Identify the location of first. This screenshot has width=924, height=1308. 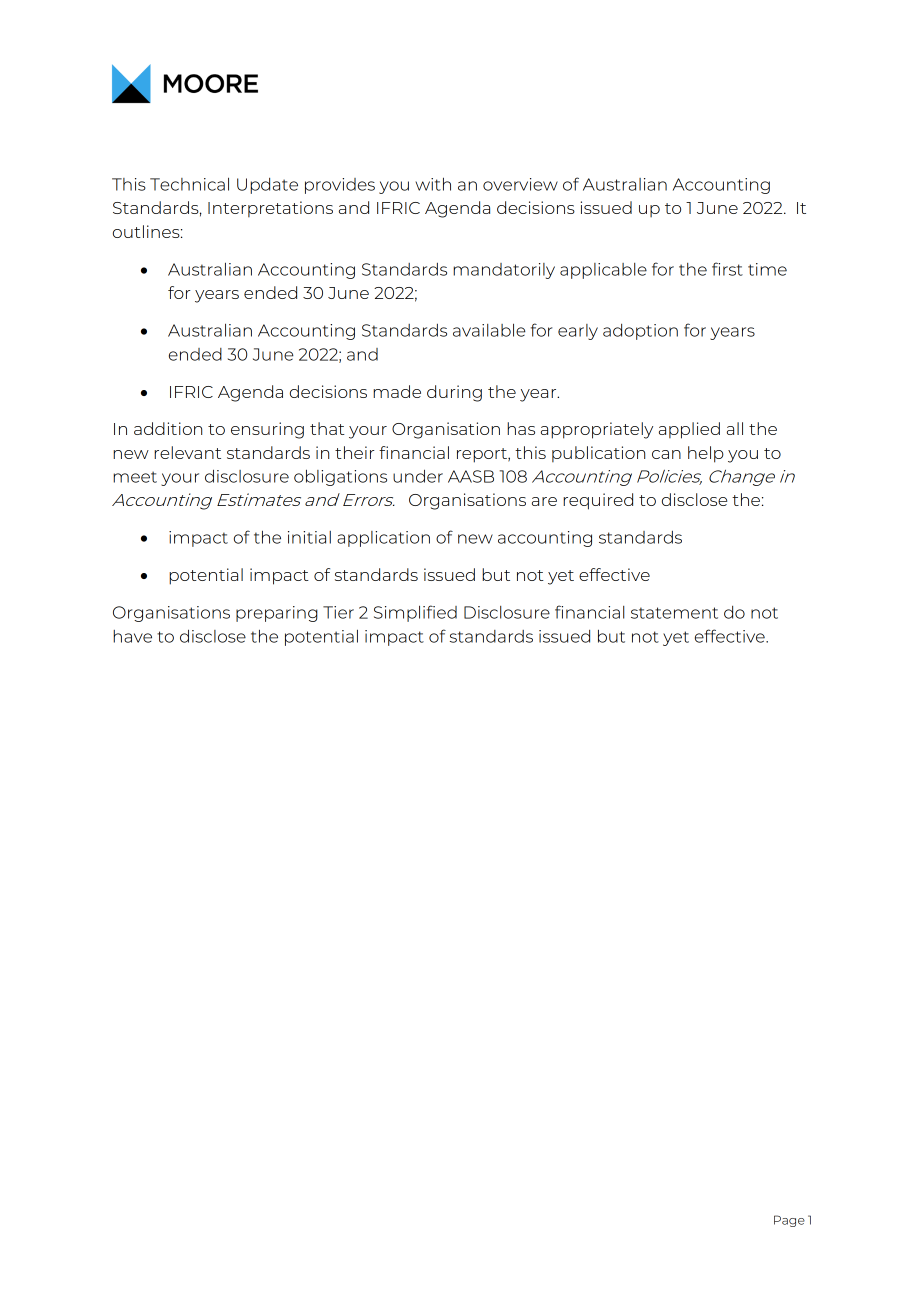
(727, 269).
